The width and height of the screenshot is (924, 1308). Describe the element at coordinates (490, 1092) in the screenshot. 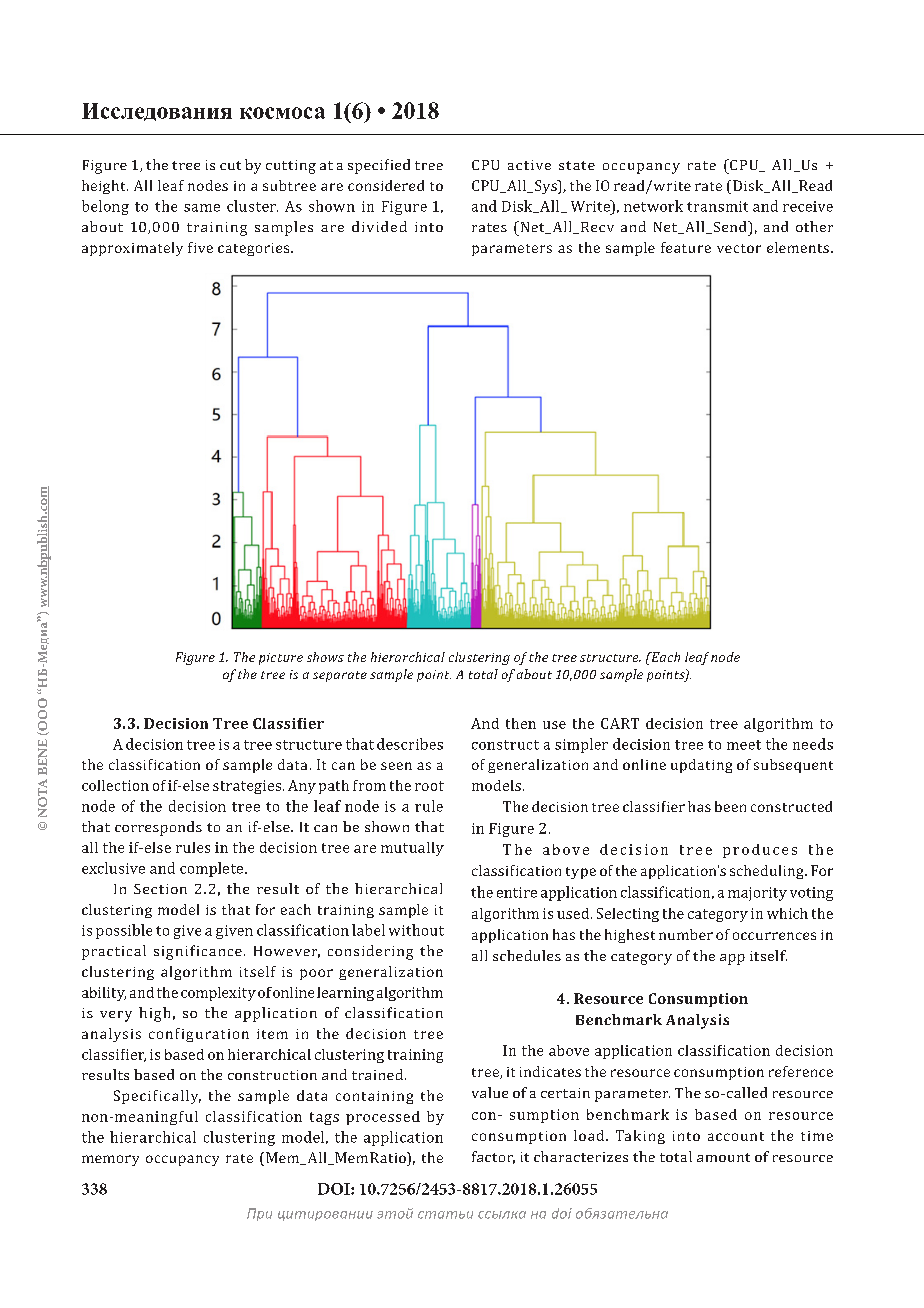

I see `value` at that location.
